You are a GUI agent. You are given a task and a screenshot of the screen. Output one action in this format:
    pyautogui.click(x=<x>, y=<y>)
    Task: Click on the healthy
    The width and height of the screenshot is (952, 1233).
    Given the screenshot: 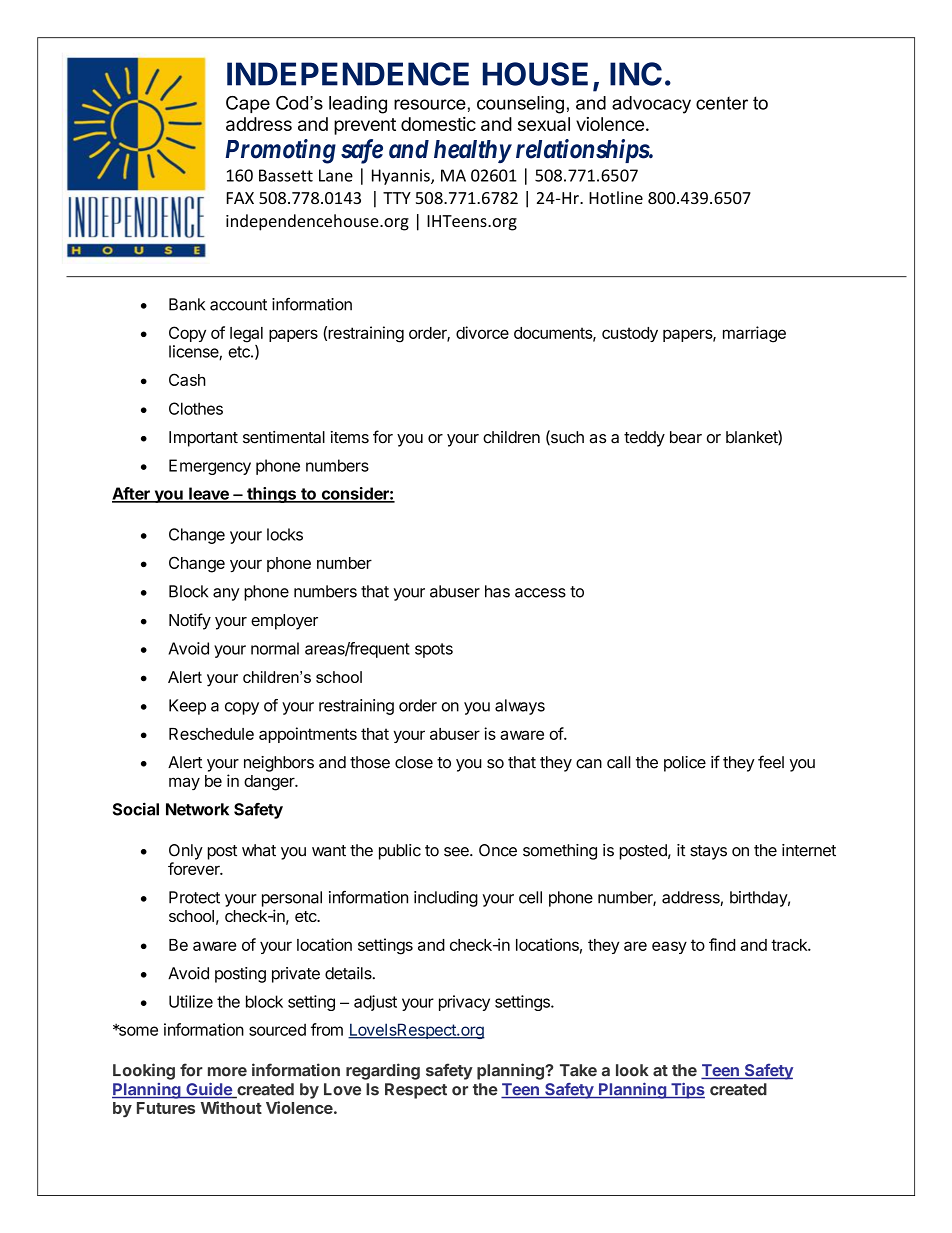 What is the action you would take?
    pyautogui.click(x=472, y=151)
